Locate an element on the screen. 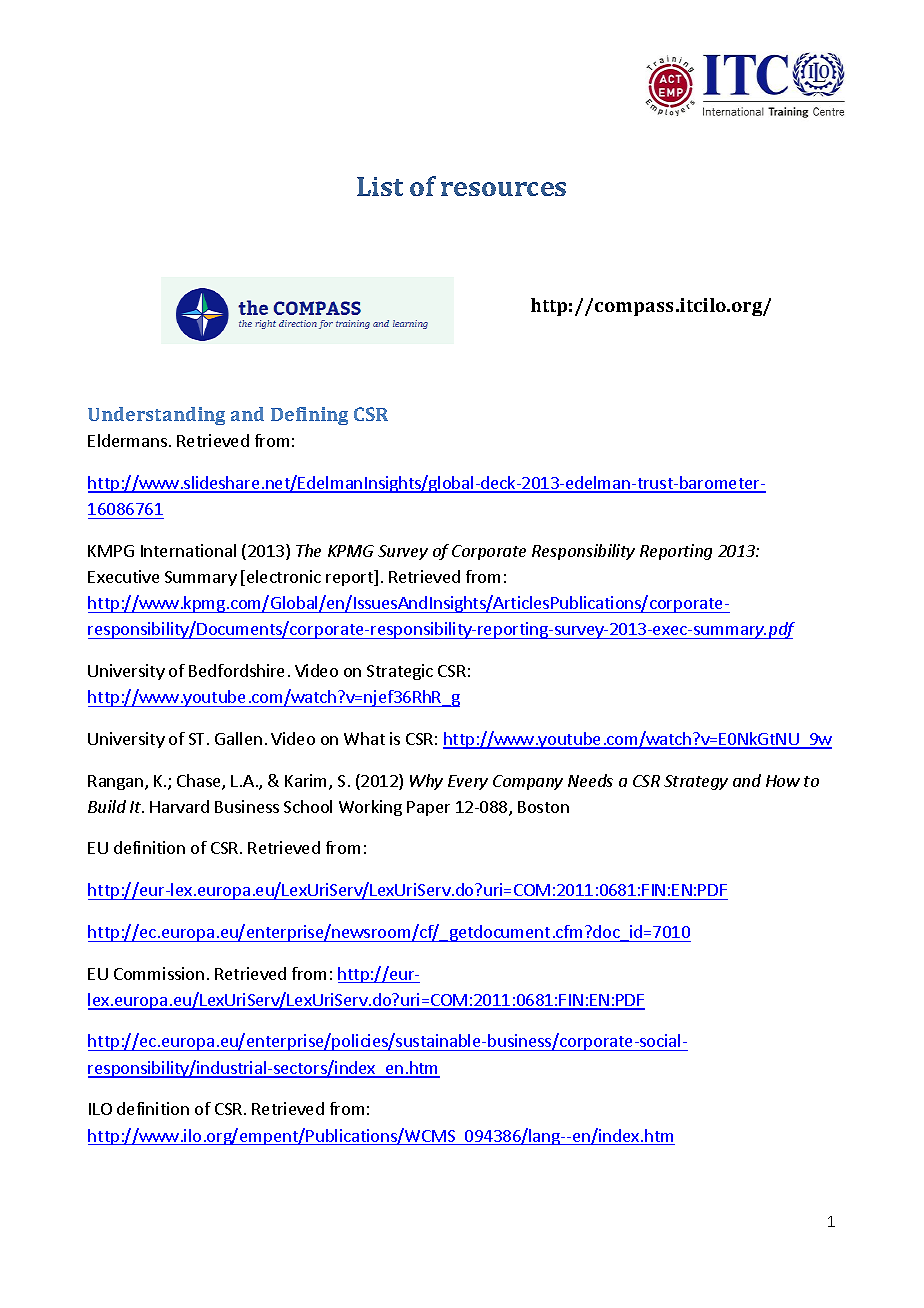  Strategy is located at coordinates (696, 782).
